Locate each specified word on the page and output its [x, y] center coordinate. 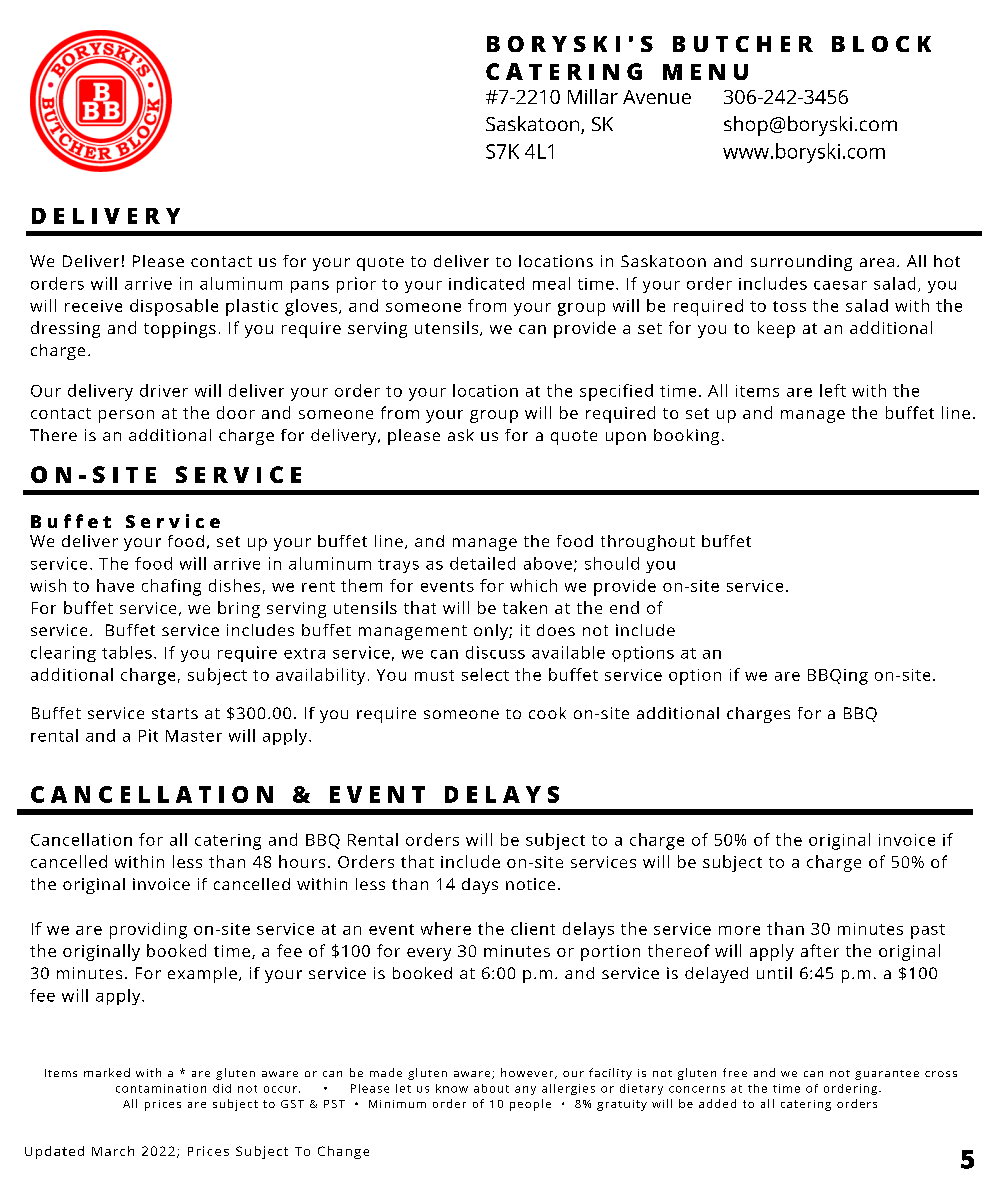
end [624, 607]
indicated [486, 283]
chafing [171, 587]
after [820, 950]
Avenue [657, 97]
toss [789, 306]
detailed [482, 563]
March [113, 1151]
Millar [593, 96]
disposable [174, 307]
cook [547, 713]
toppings [180, 330]
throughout [648, 543]
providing [148, 930]
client [533, 928]
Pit [148, 735]
